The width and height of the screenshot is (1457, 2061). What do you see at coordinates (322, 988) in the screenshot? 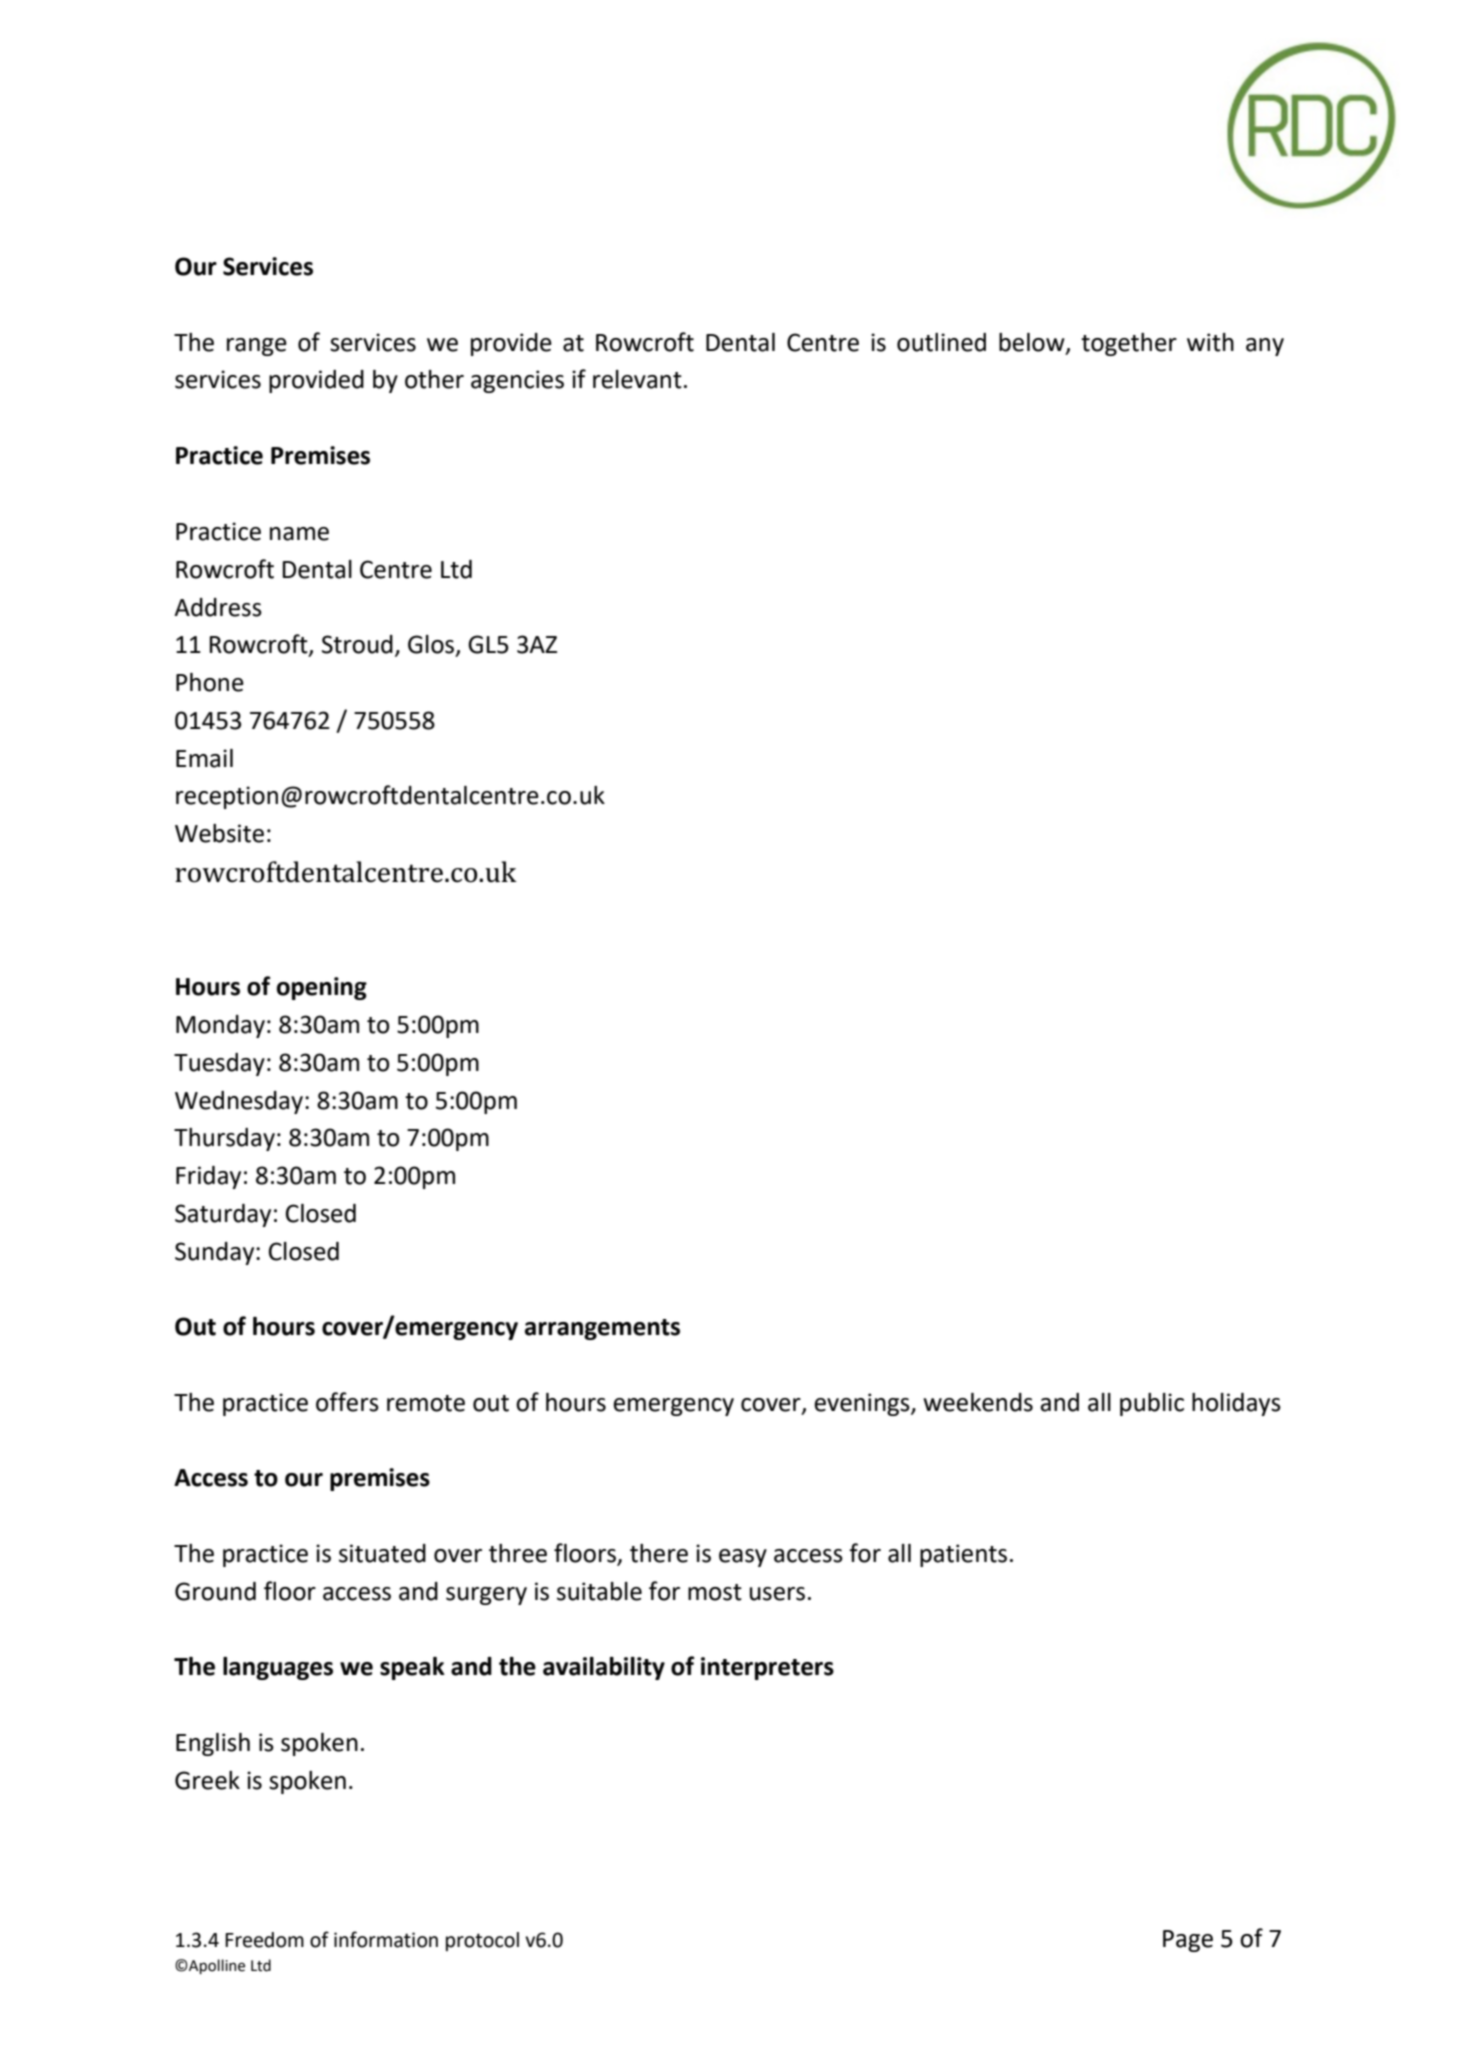
I see `opening` at bounding box center [322, 988].
